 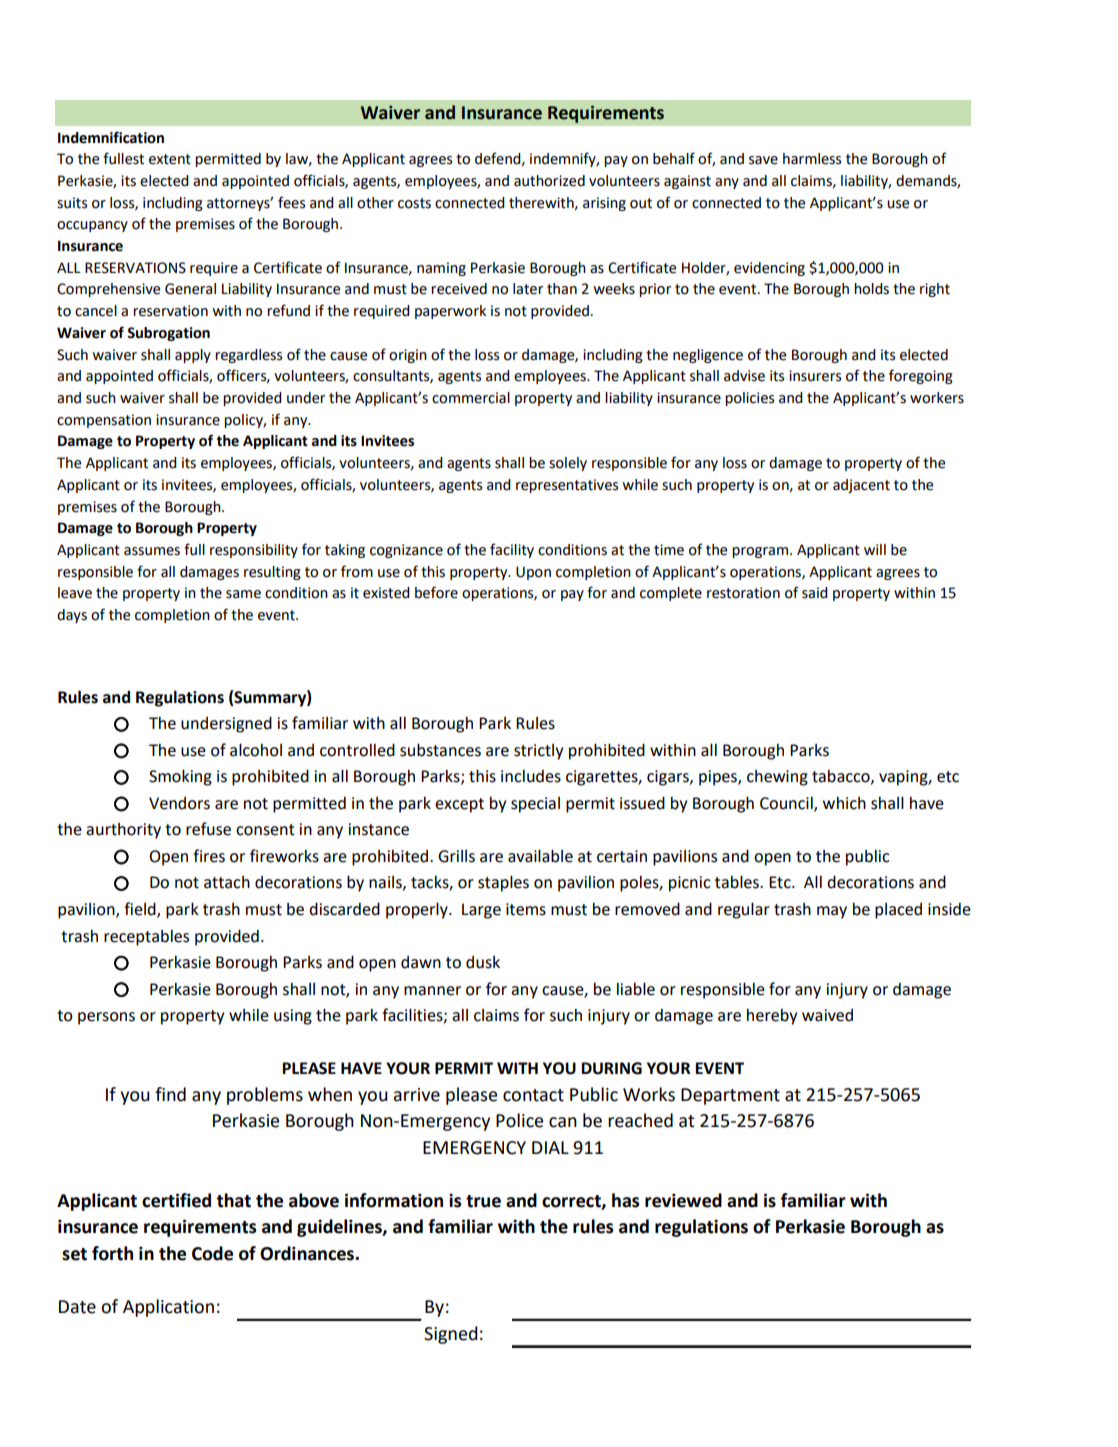 I want to click on authorized, so click(x=549, y=181).
